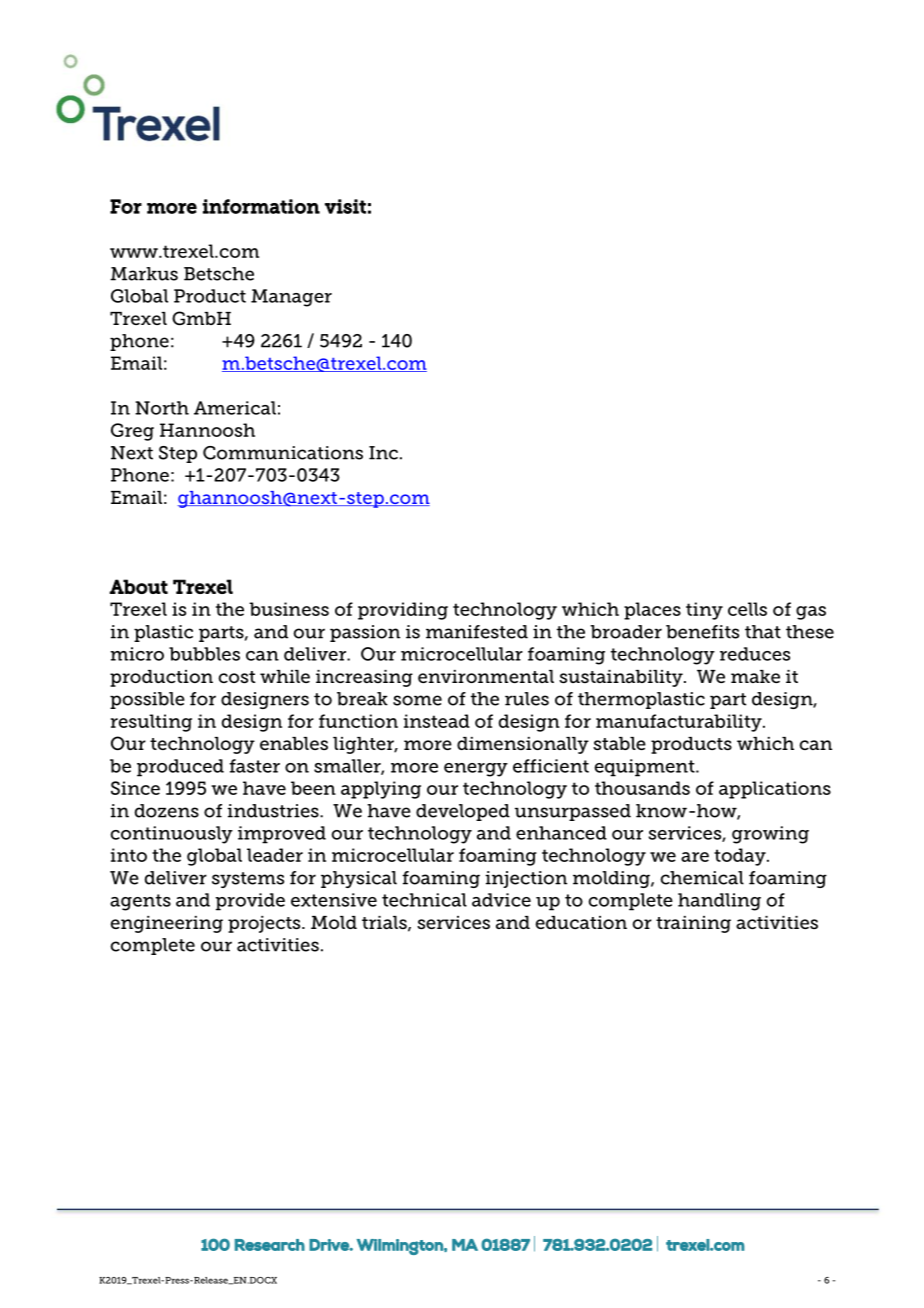  I want to click on handling, so click(719, 902).
